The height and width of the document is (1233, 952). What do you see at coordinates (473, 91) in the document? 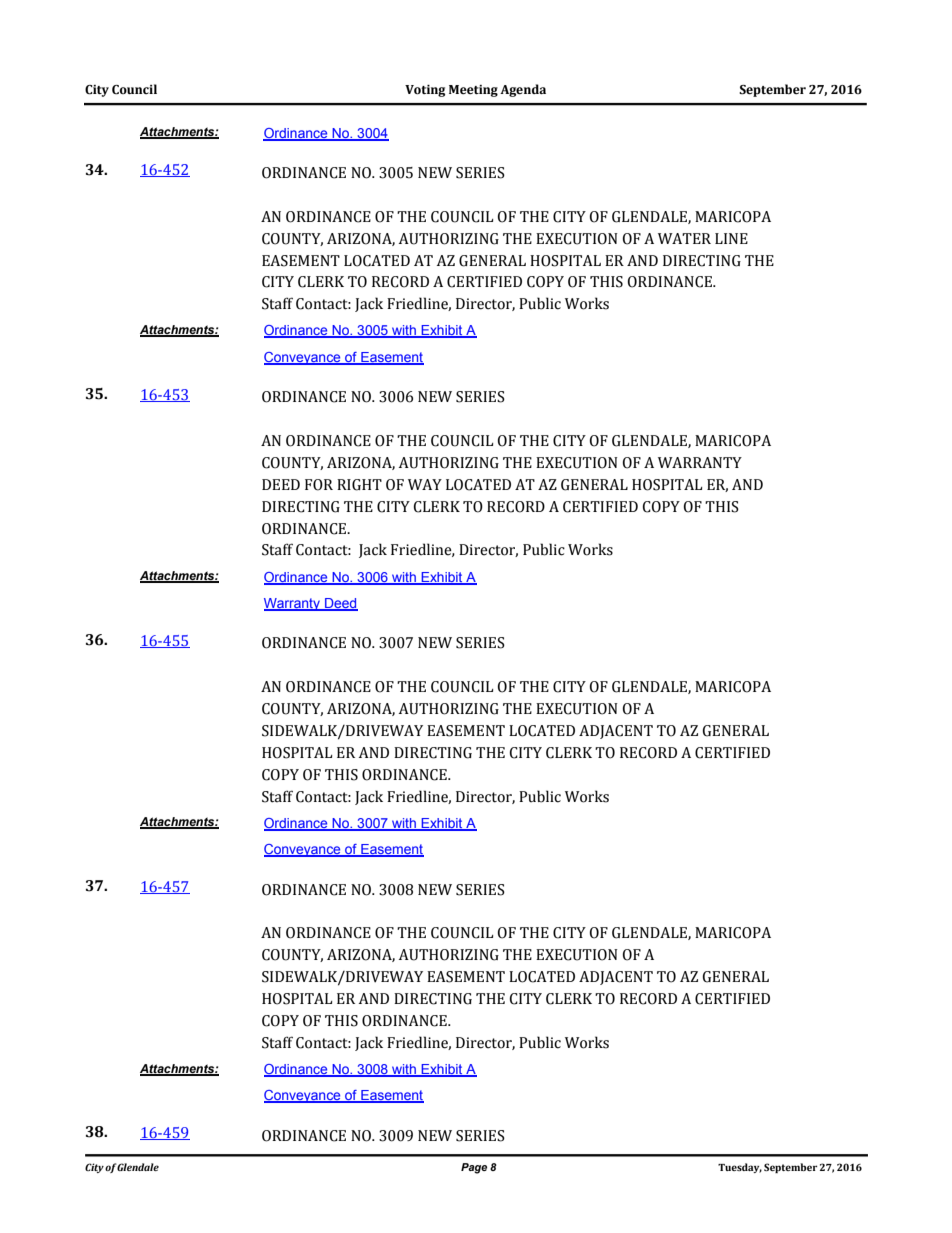
I see `Meeting` at bounding box center [473, 91].
